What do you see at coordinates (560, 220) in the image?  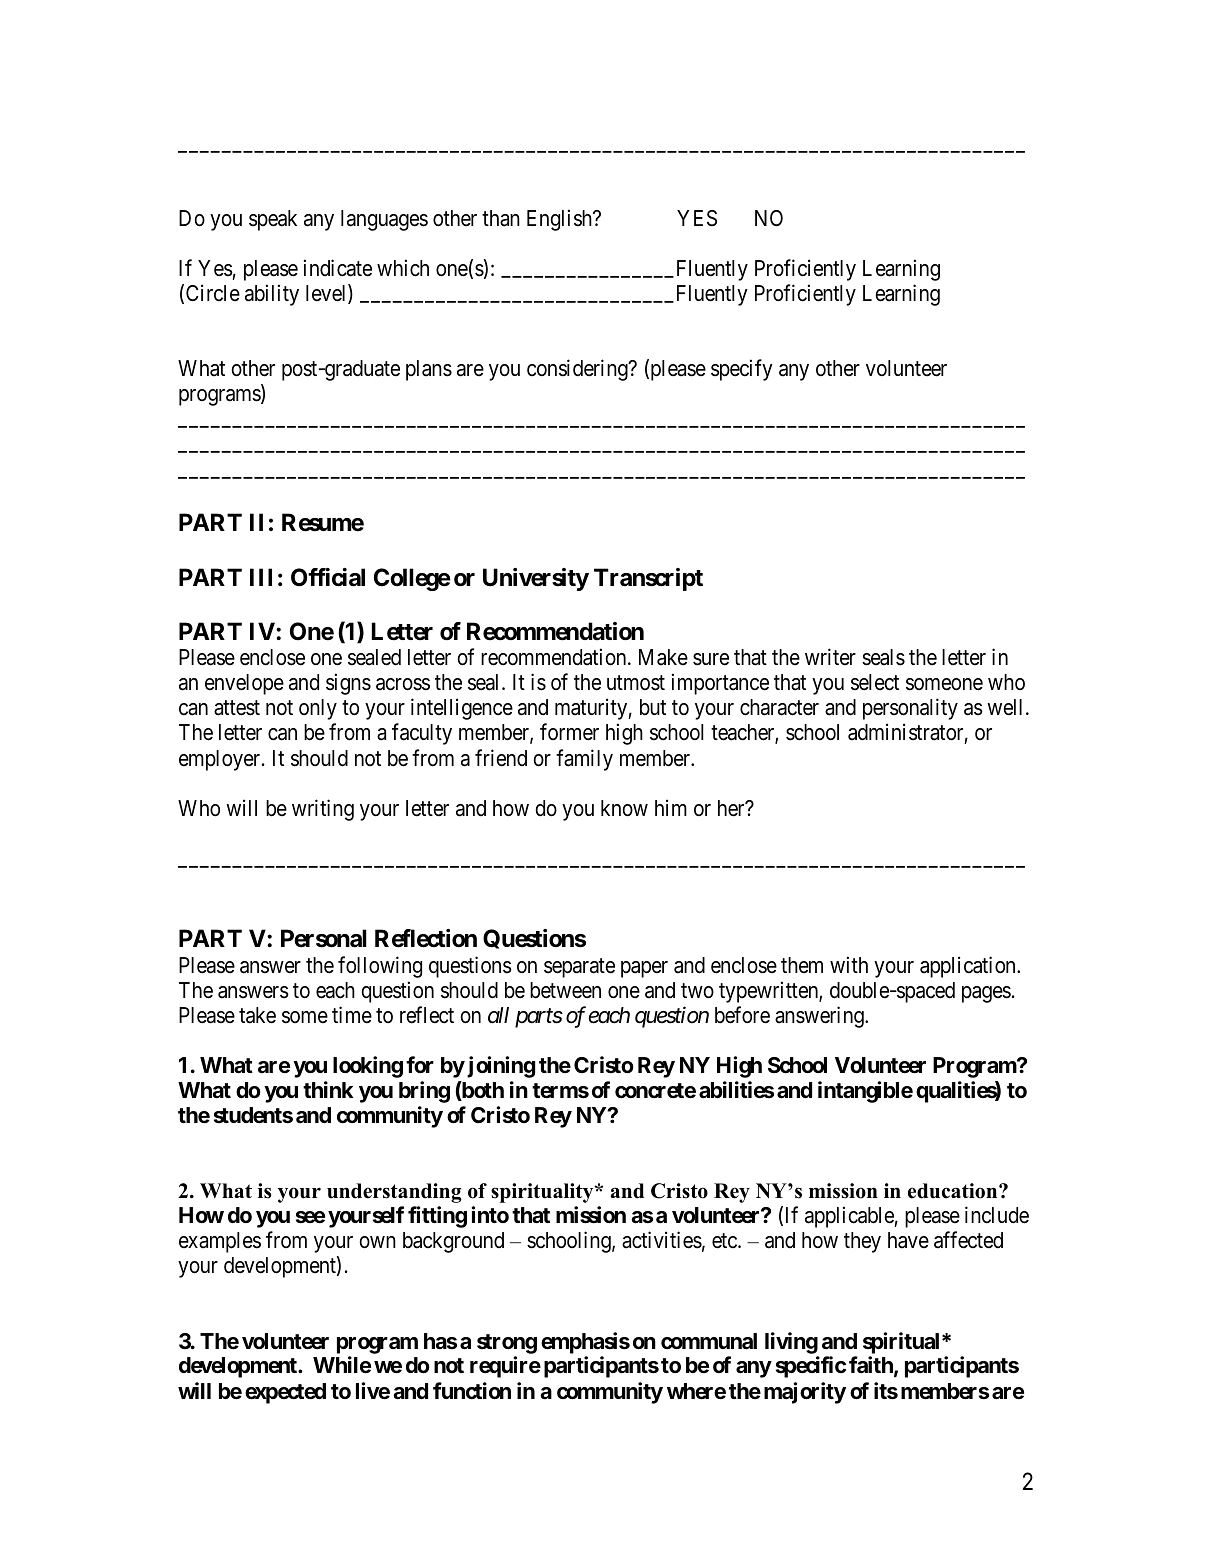 I see `English` at bounding box center [560, 220].
